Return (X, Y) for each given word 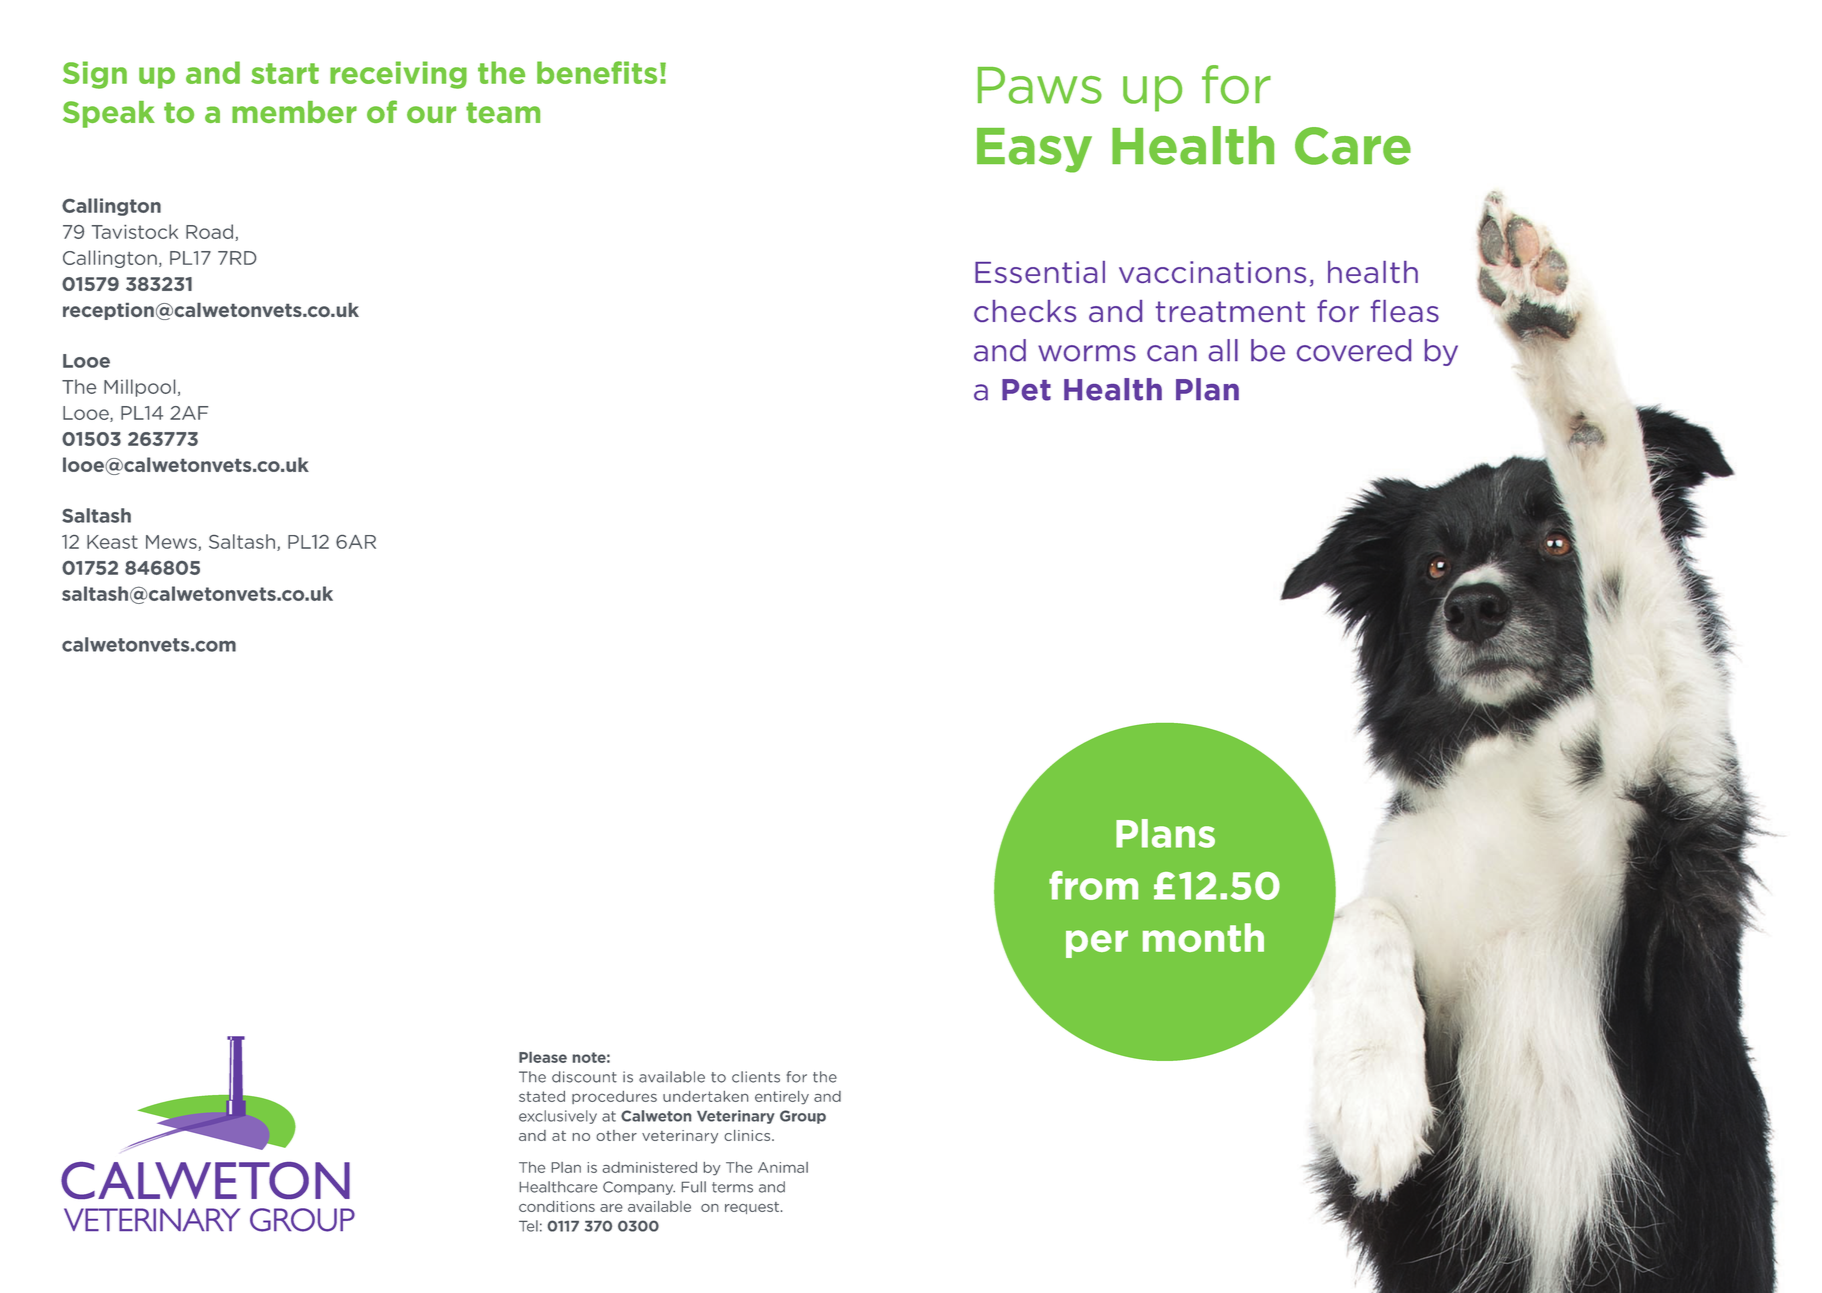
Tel (528, 1226)
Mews (172, 543)
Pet (1026, 390)
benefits (597, 72)
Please (543, 1057)
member (294, 112)
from (1093, 885)
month (1203, 937)
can (1172, 353)
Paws (1040, 85)
